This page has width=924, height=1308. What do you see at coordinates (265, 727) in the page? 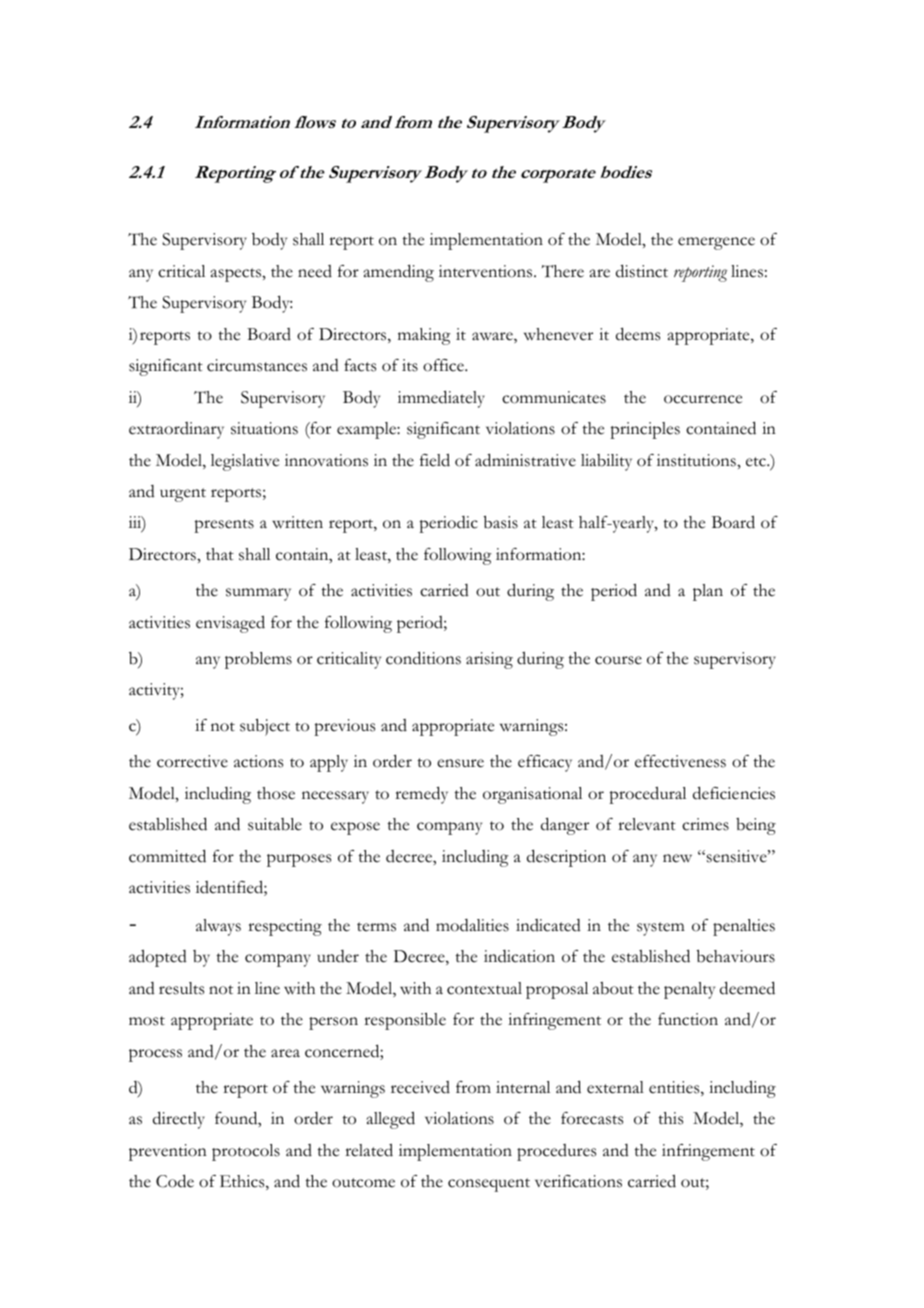
I see `subject` at bounding box center [265, 727].
